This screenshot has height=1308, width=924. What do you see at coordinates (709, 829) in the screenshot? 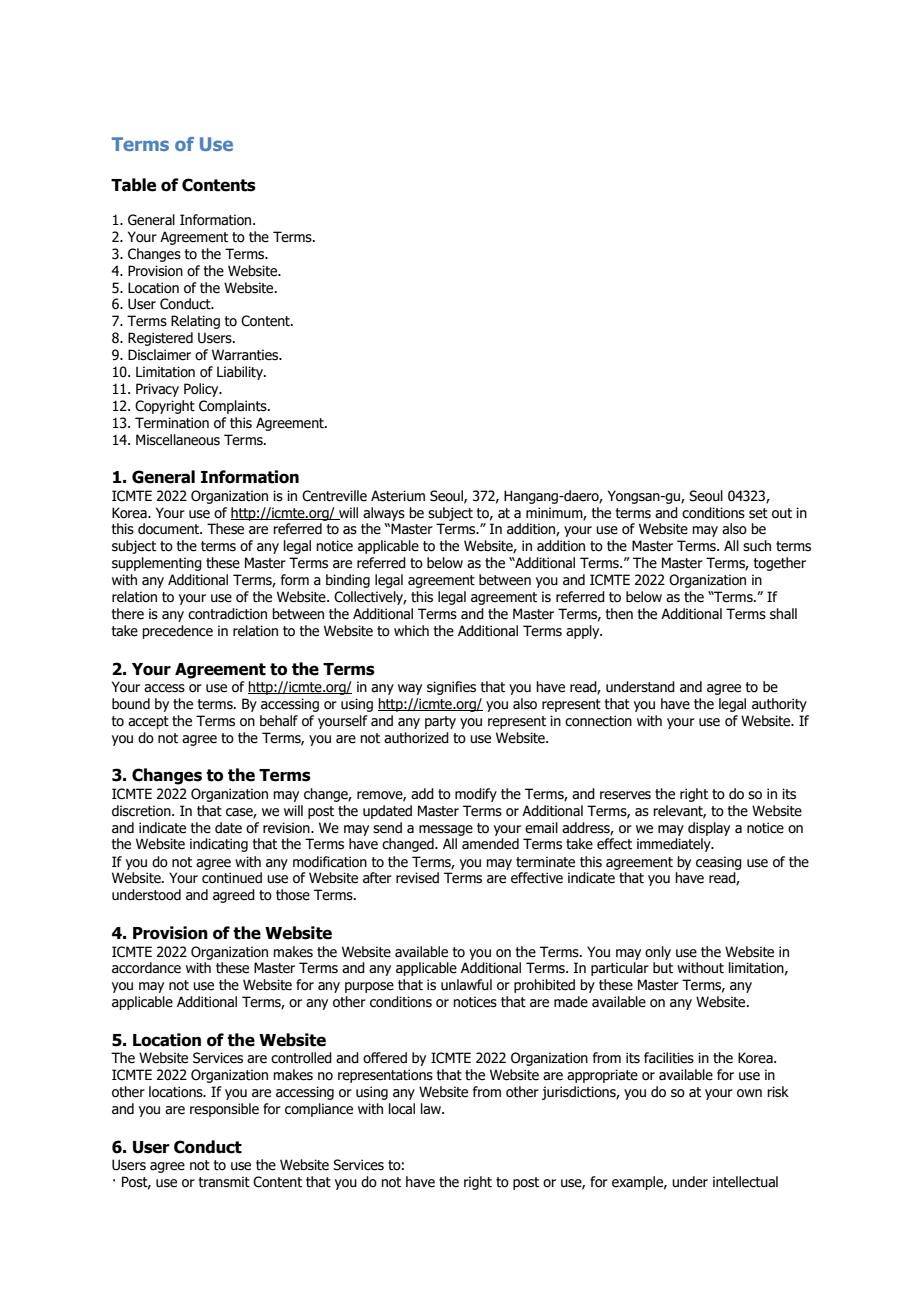
I see `display` at bounding box center [709, 829].
